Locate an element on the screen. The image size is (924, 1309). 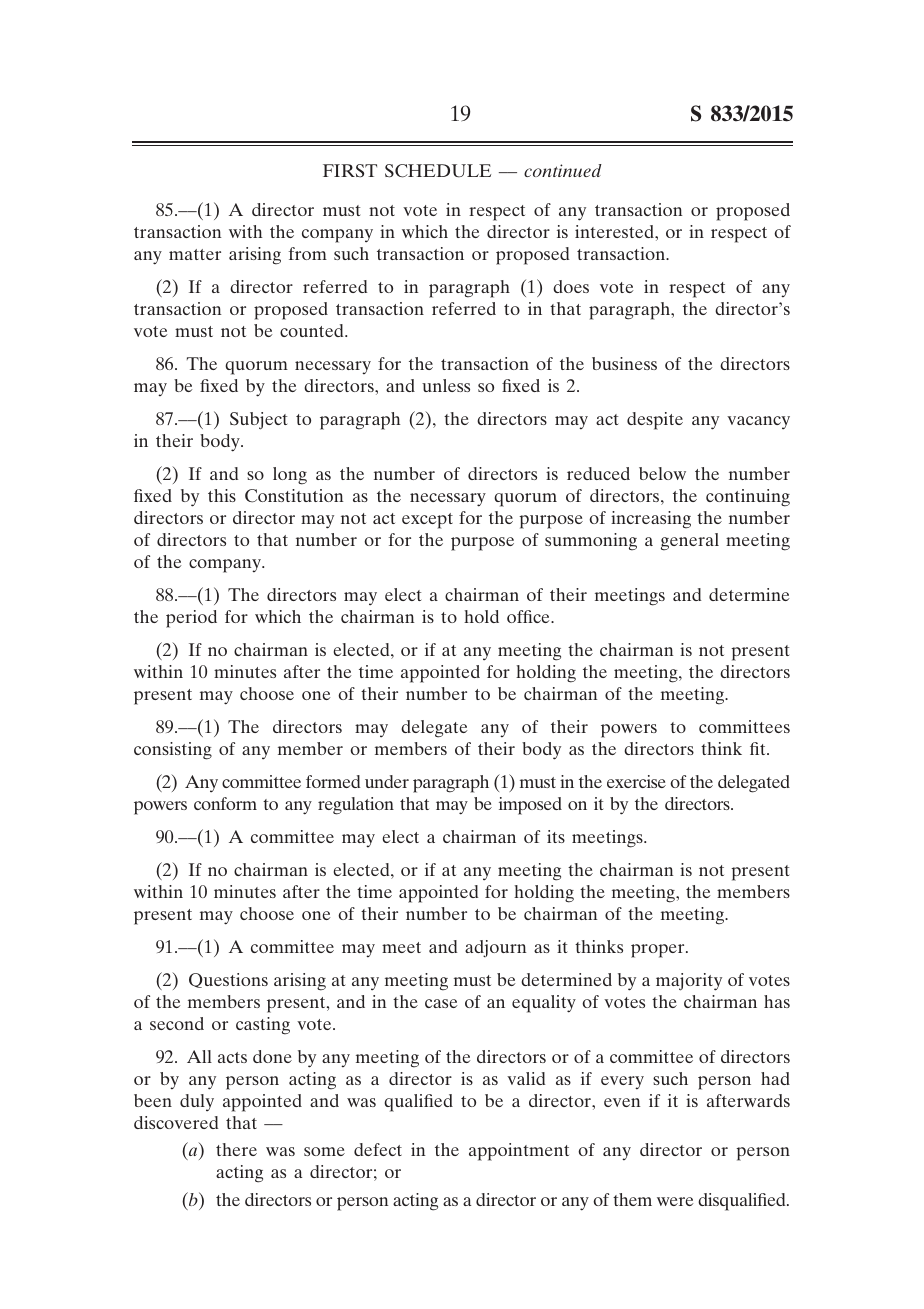
office is located at coordinates (529, 616).
